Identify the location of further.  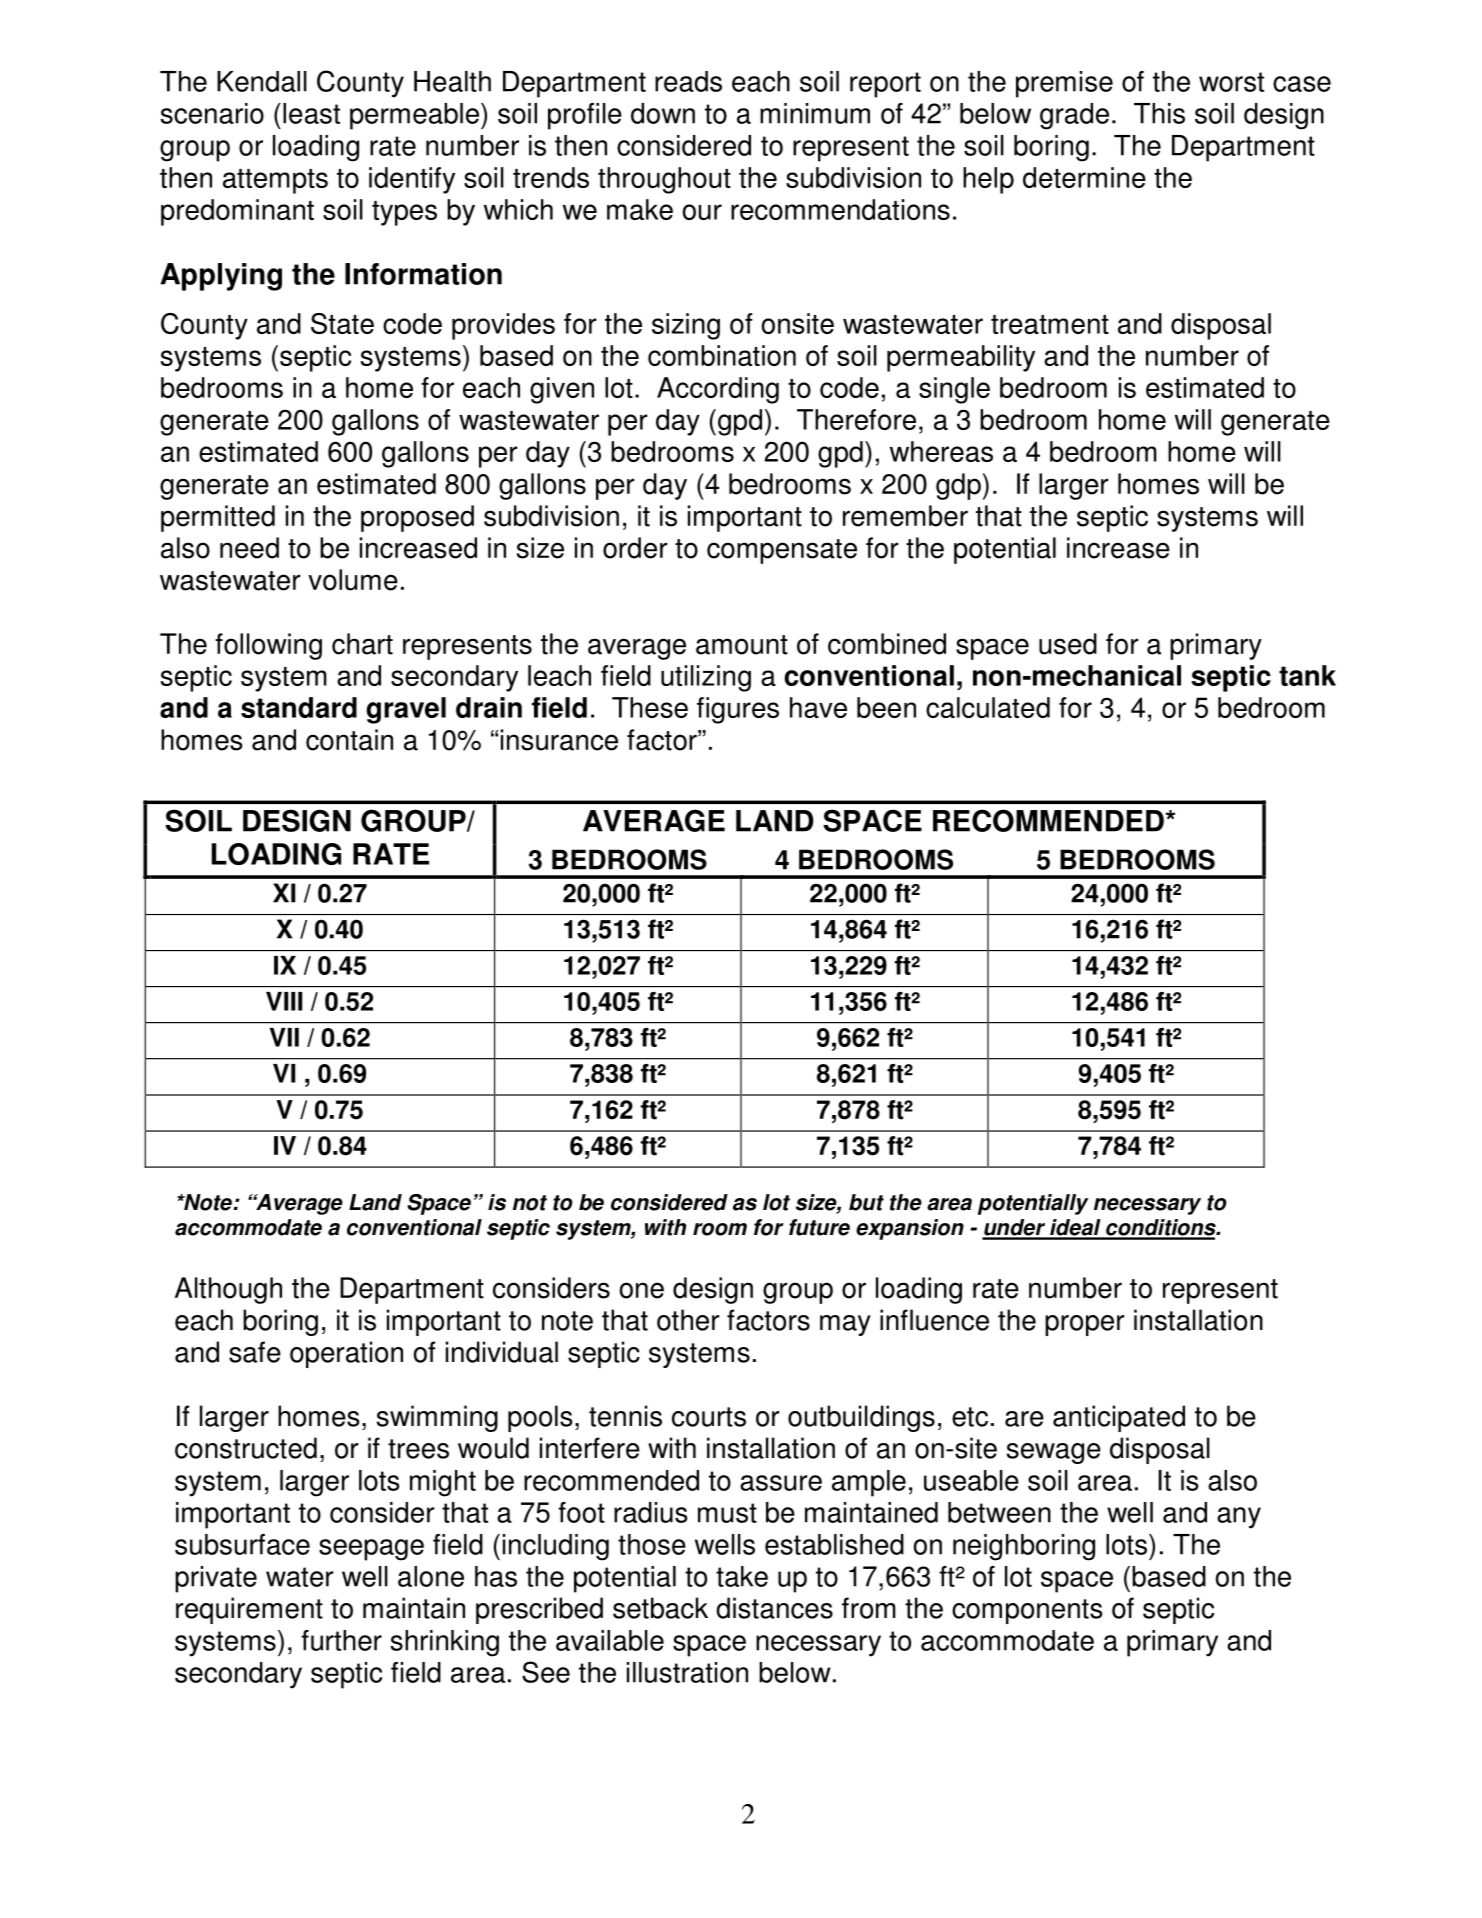
(341, 1640).
